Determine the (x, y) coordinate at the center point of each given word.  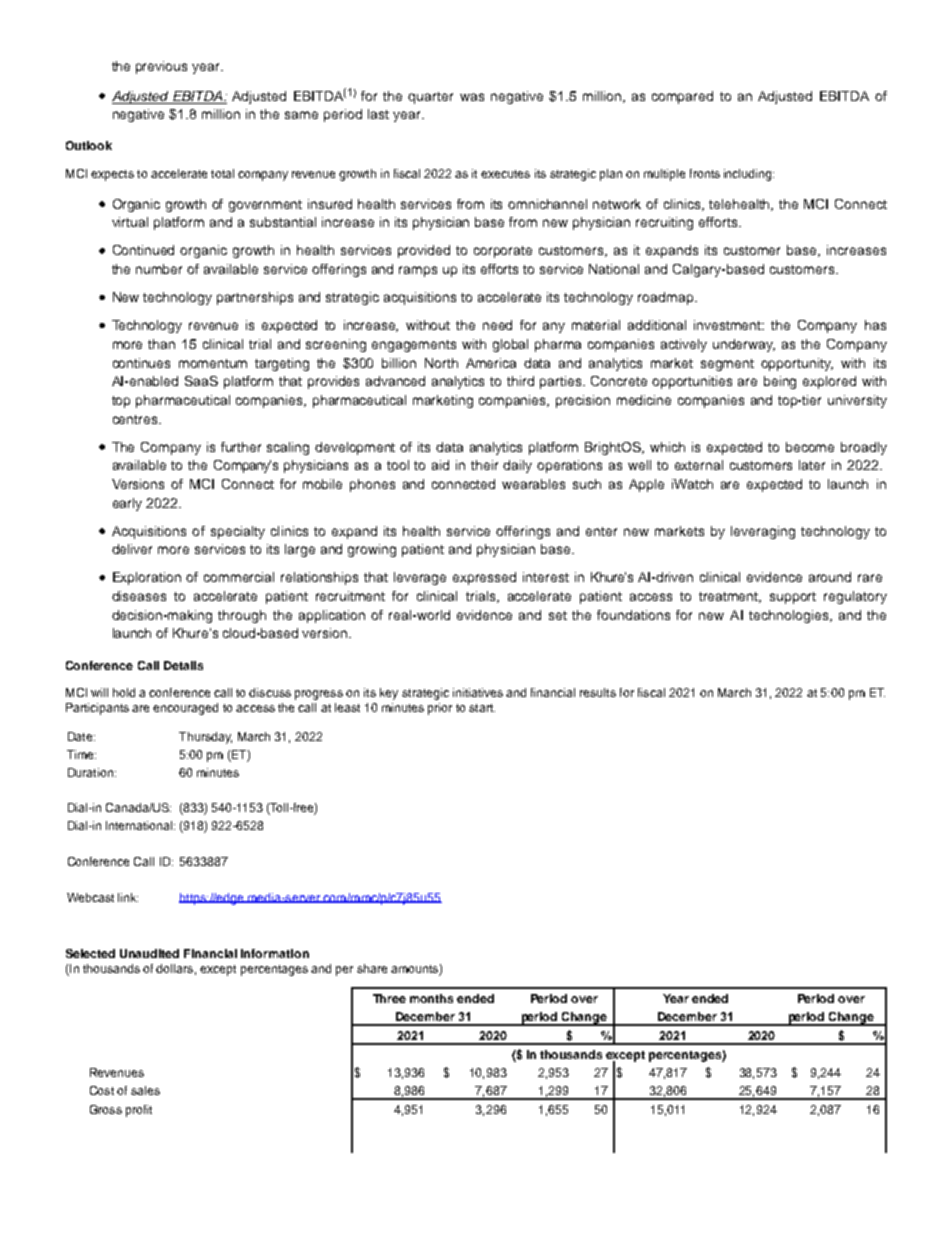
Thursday (205, 738)
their (484, 465)
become (810, 447)
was (472, 97)
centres (136, 419)
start (482, 708)
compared (682, 97)
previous (161, 67)
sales (145, 1090)
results (598, 692)
